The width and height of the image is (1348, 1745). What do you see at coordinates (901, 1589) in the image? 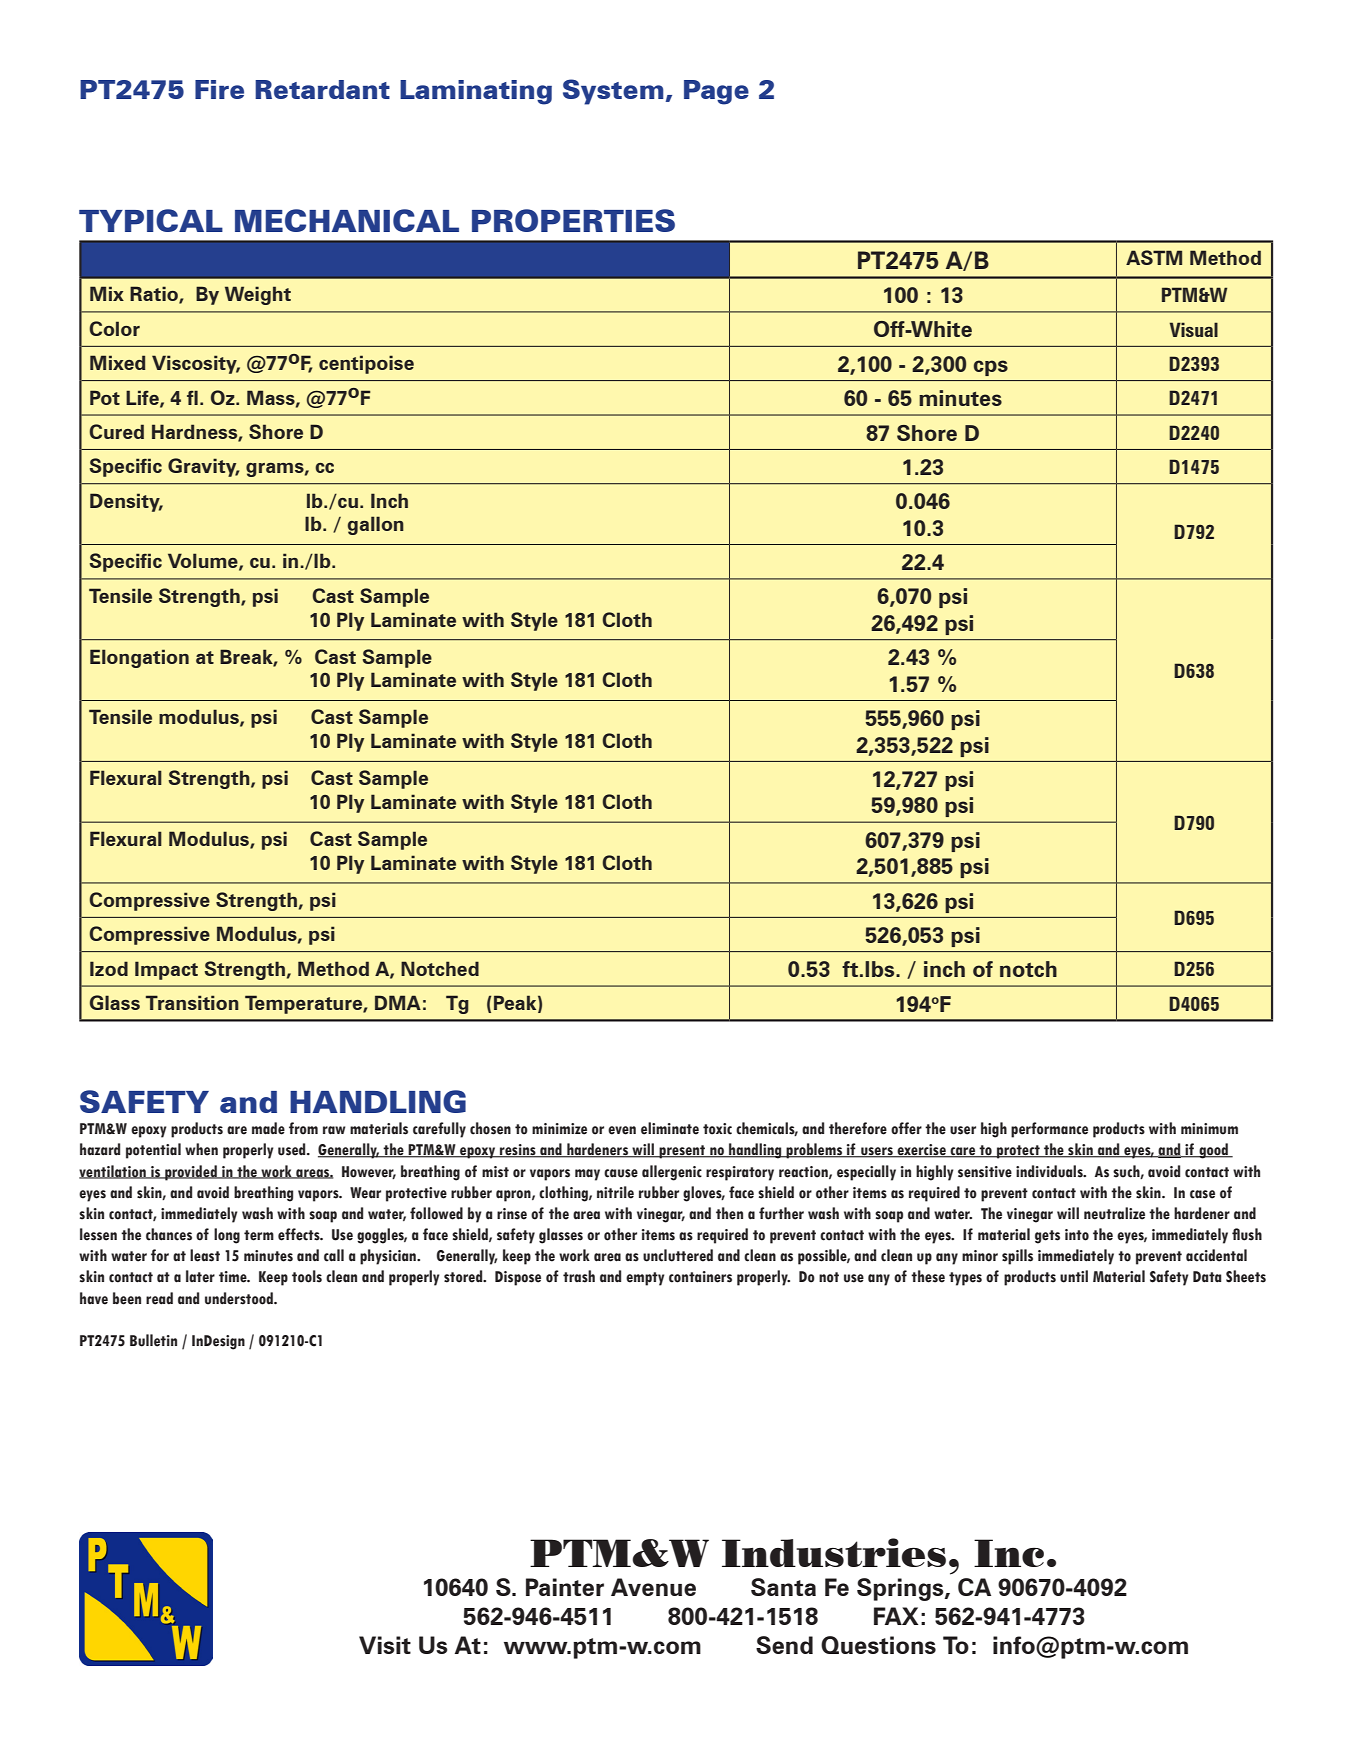
I see `Springs` at bounding box center [901, 1589].
